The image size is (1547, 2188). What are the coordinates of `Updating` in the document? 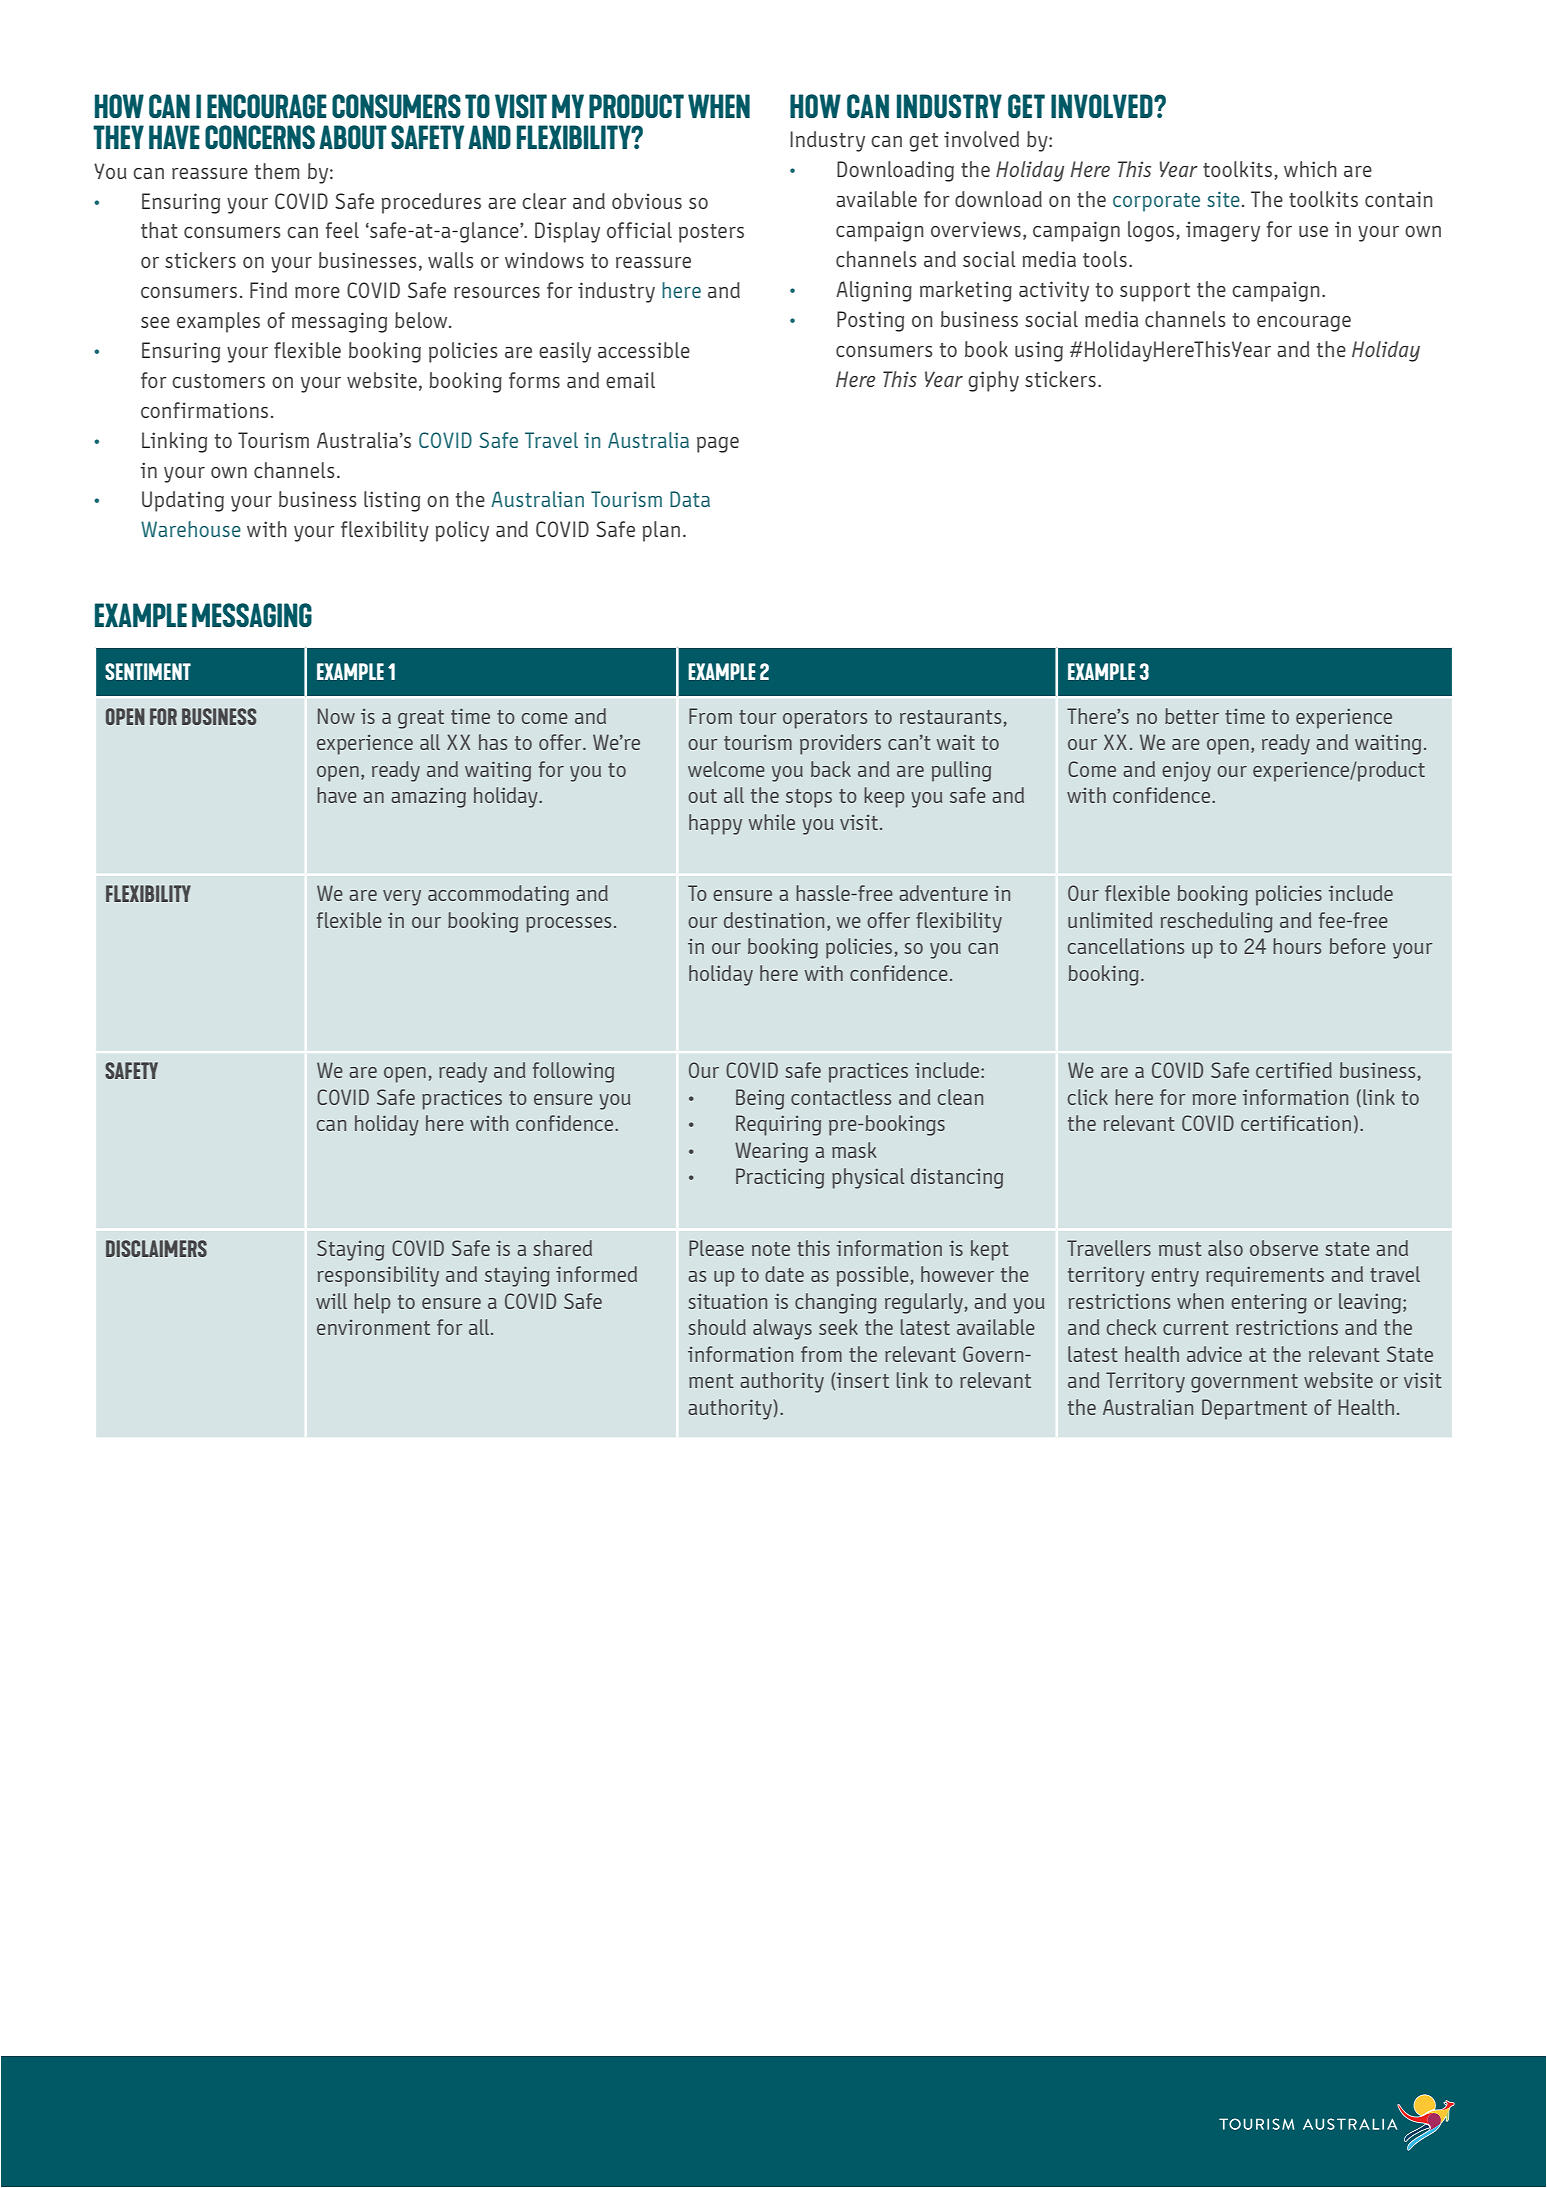 It's located at (183, 501).
